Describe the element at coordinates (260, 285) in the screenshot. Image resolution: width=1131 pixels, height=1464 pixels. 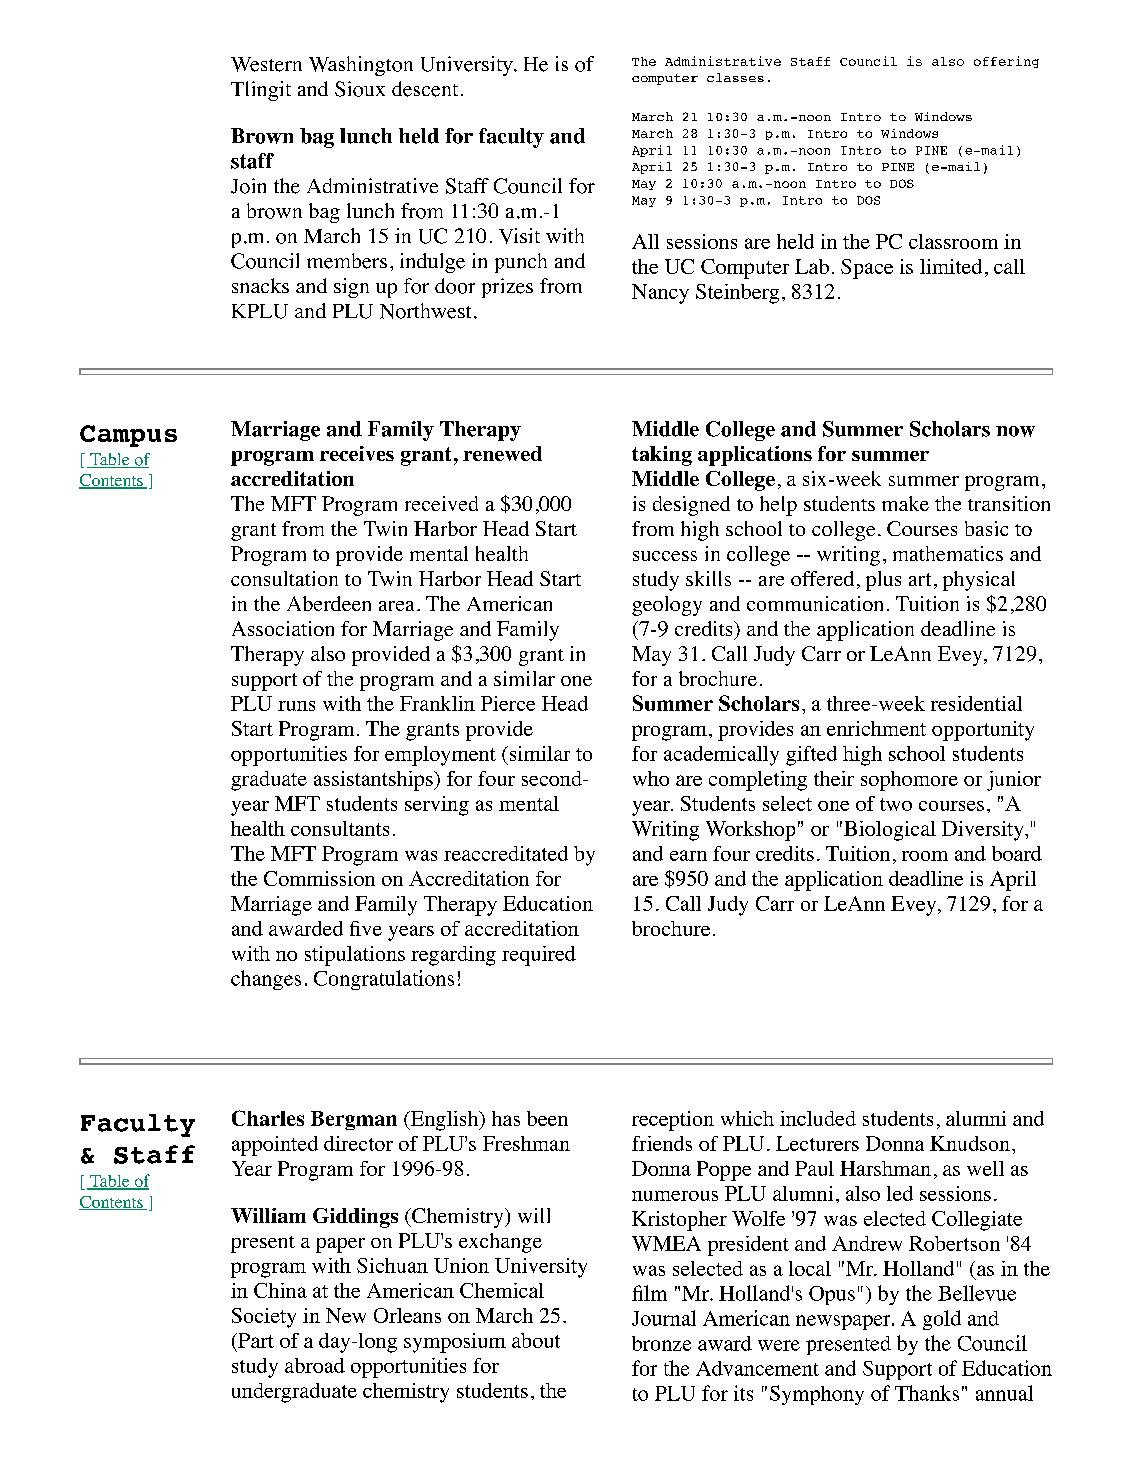
I see `snacks` at that location.
